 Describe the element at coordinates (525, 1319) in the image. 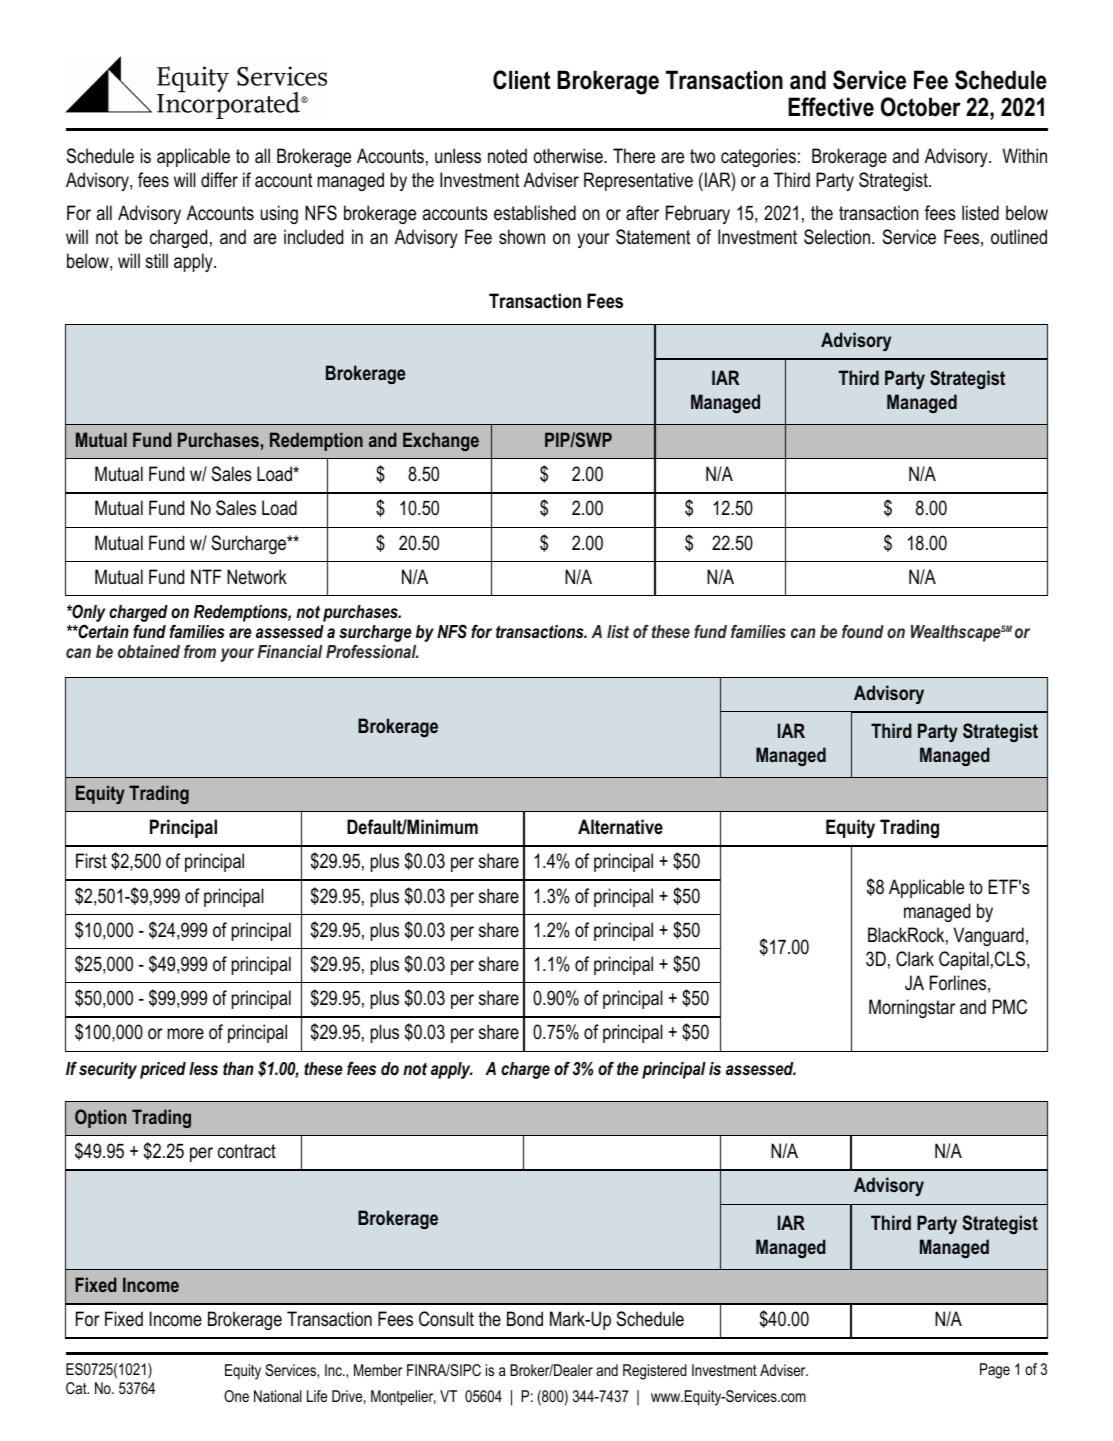

I see `Bond` at that location.
